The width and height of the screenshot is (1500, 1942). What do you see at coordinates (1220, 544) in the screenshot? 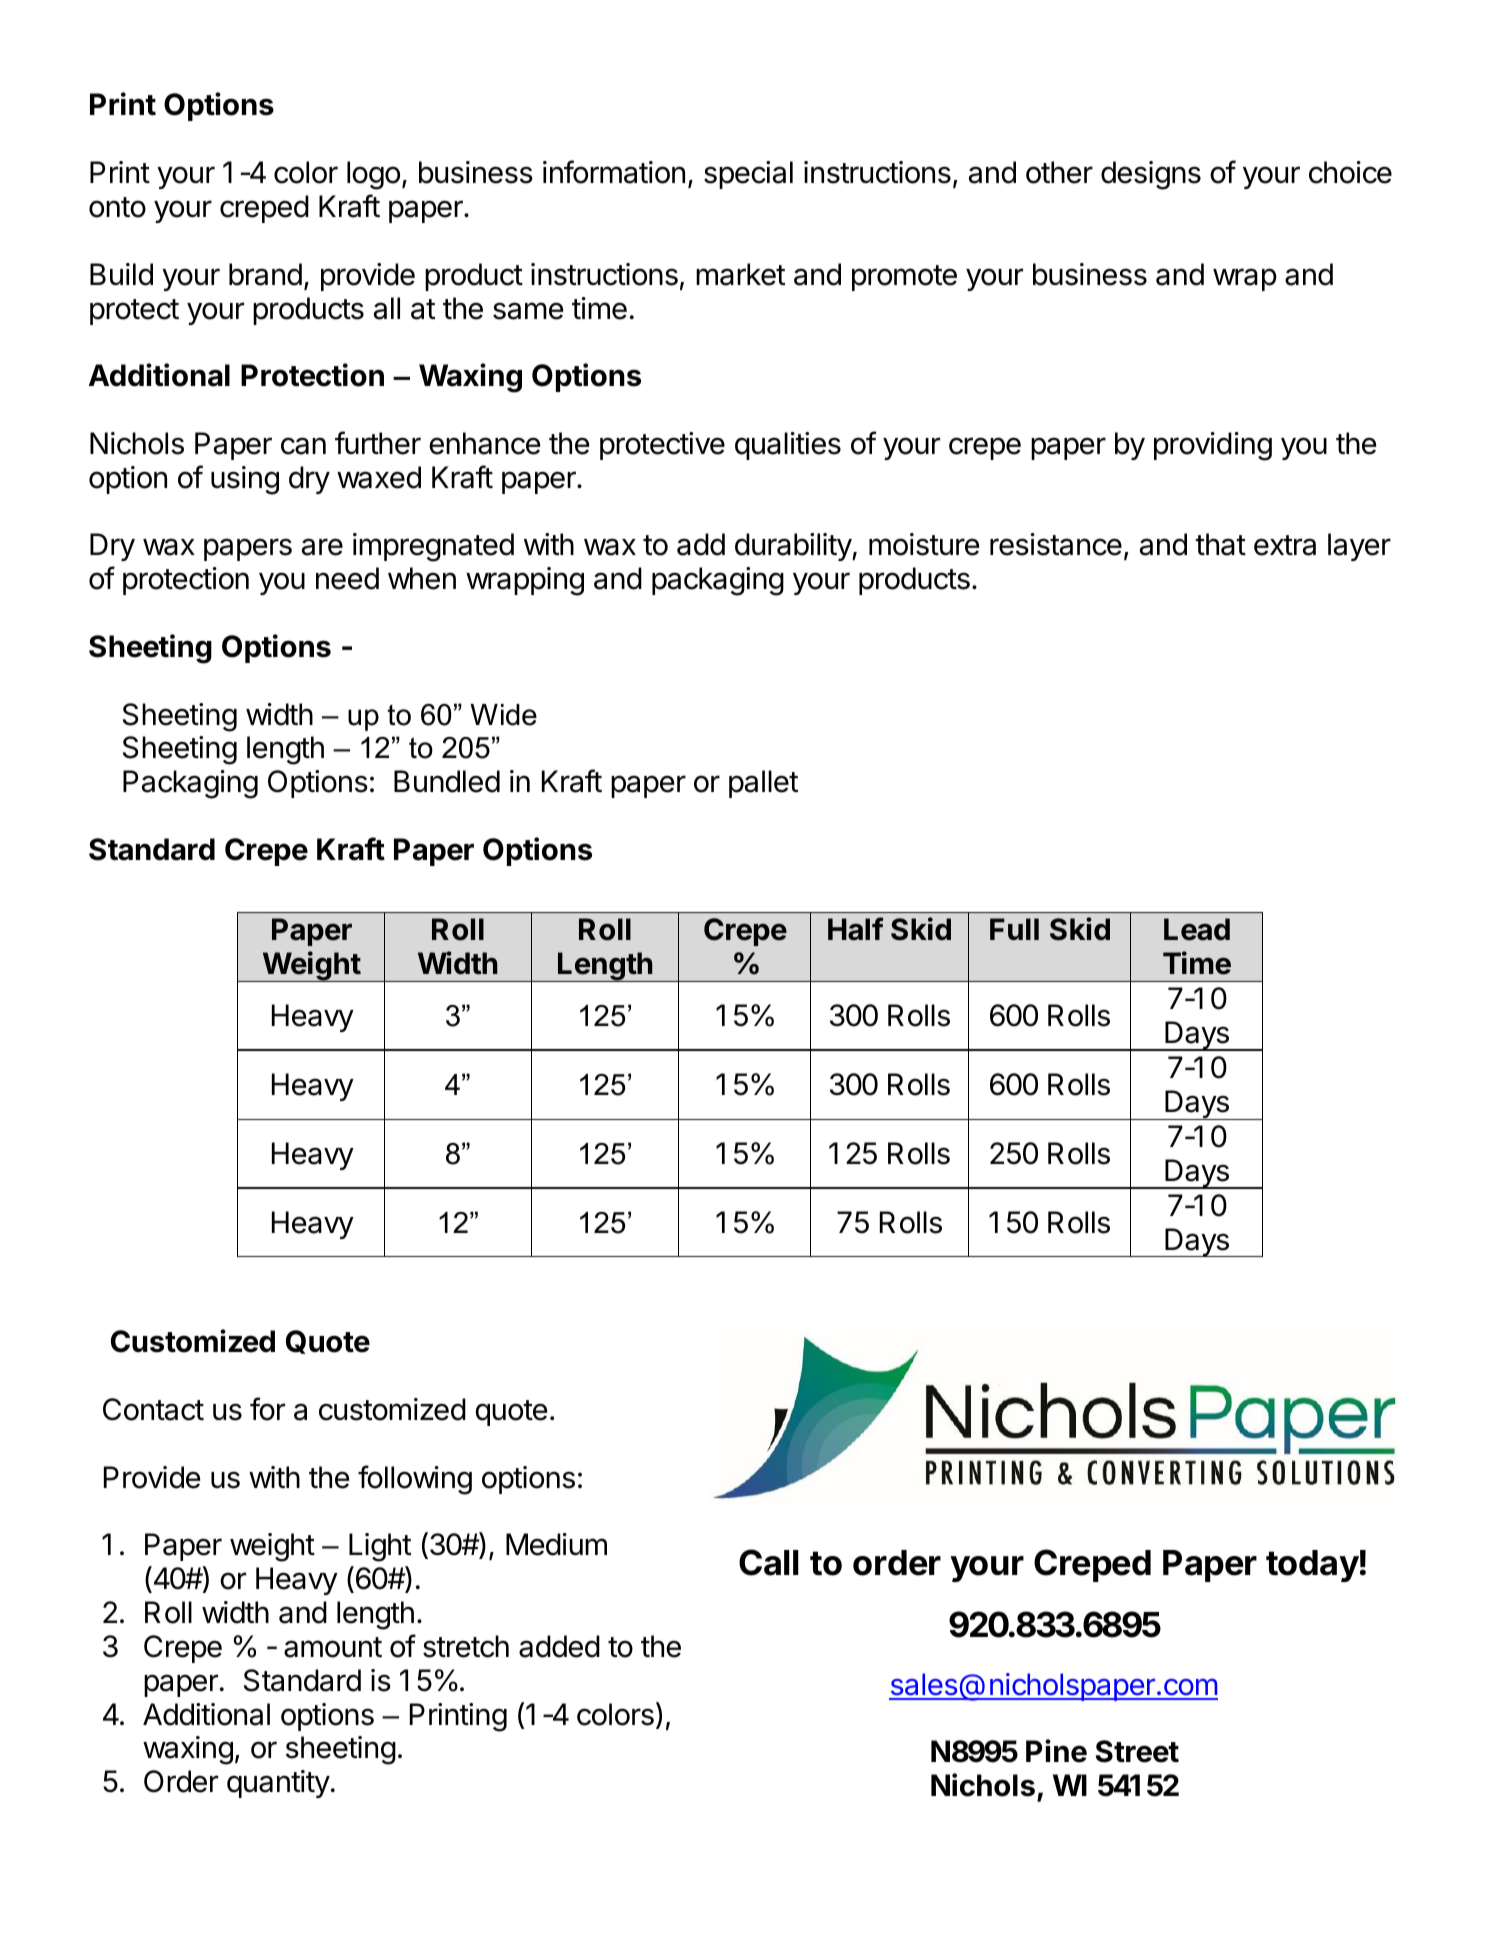
I see `that` at bounding box center [1220, 544].
